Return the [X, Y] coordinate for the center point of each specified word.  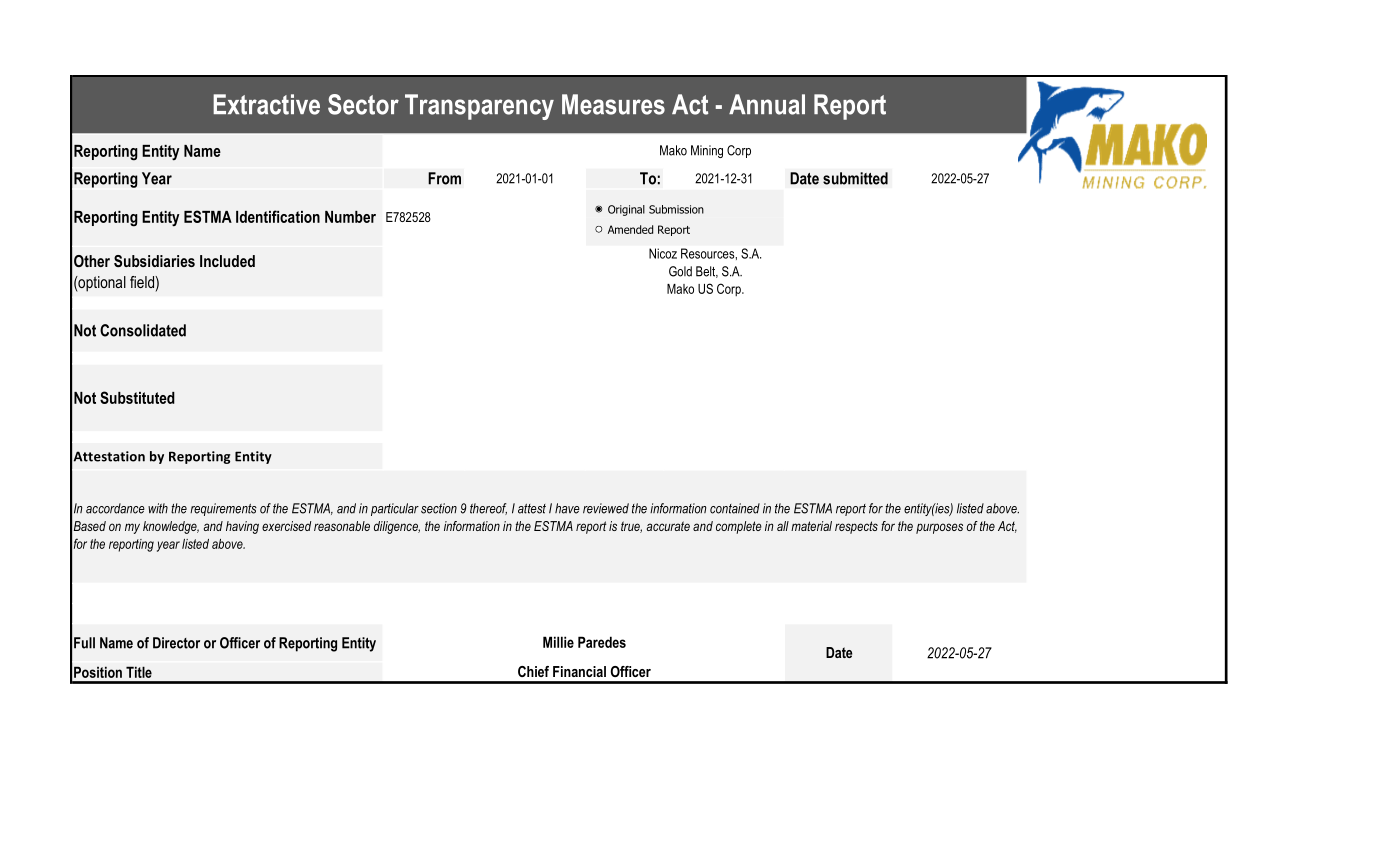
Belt [707, 272]
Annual [767, 104]
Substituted [137, 397]
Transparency [479, 107]
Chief [533, 671]
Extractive [266, 104]
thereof [488, 509]
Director [176, 643]
